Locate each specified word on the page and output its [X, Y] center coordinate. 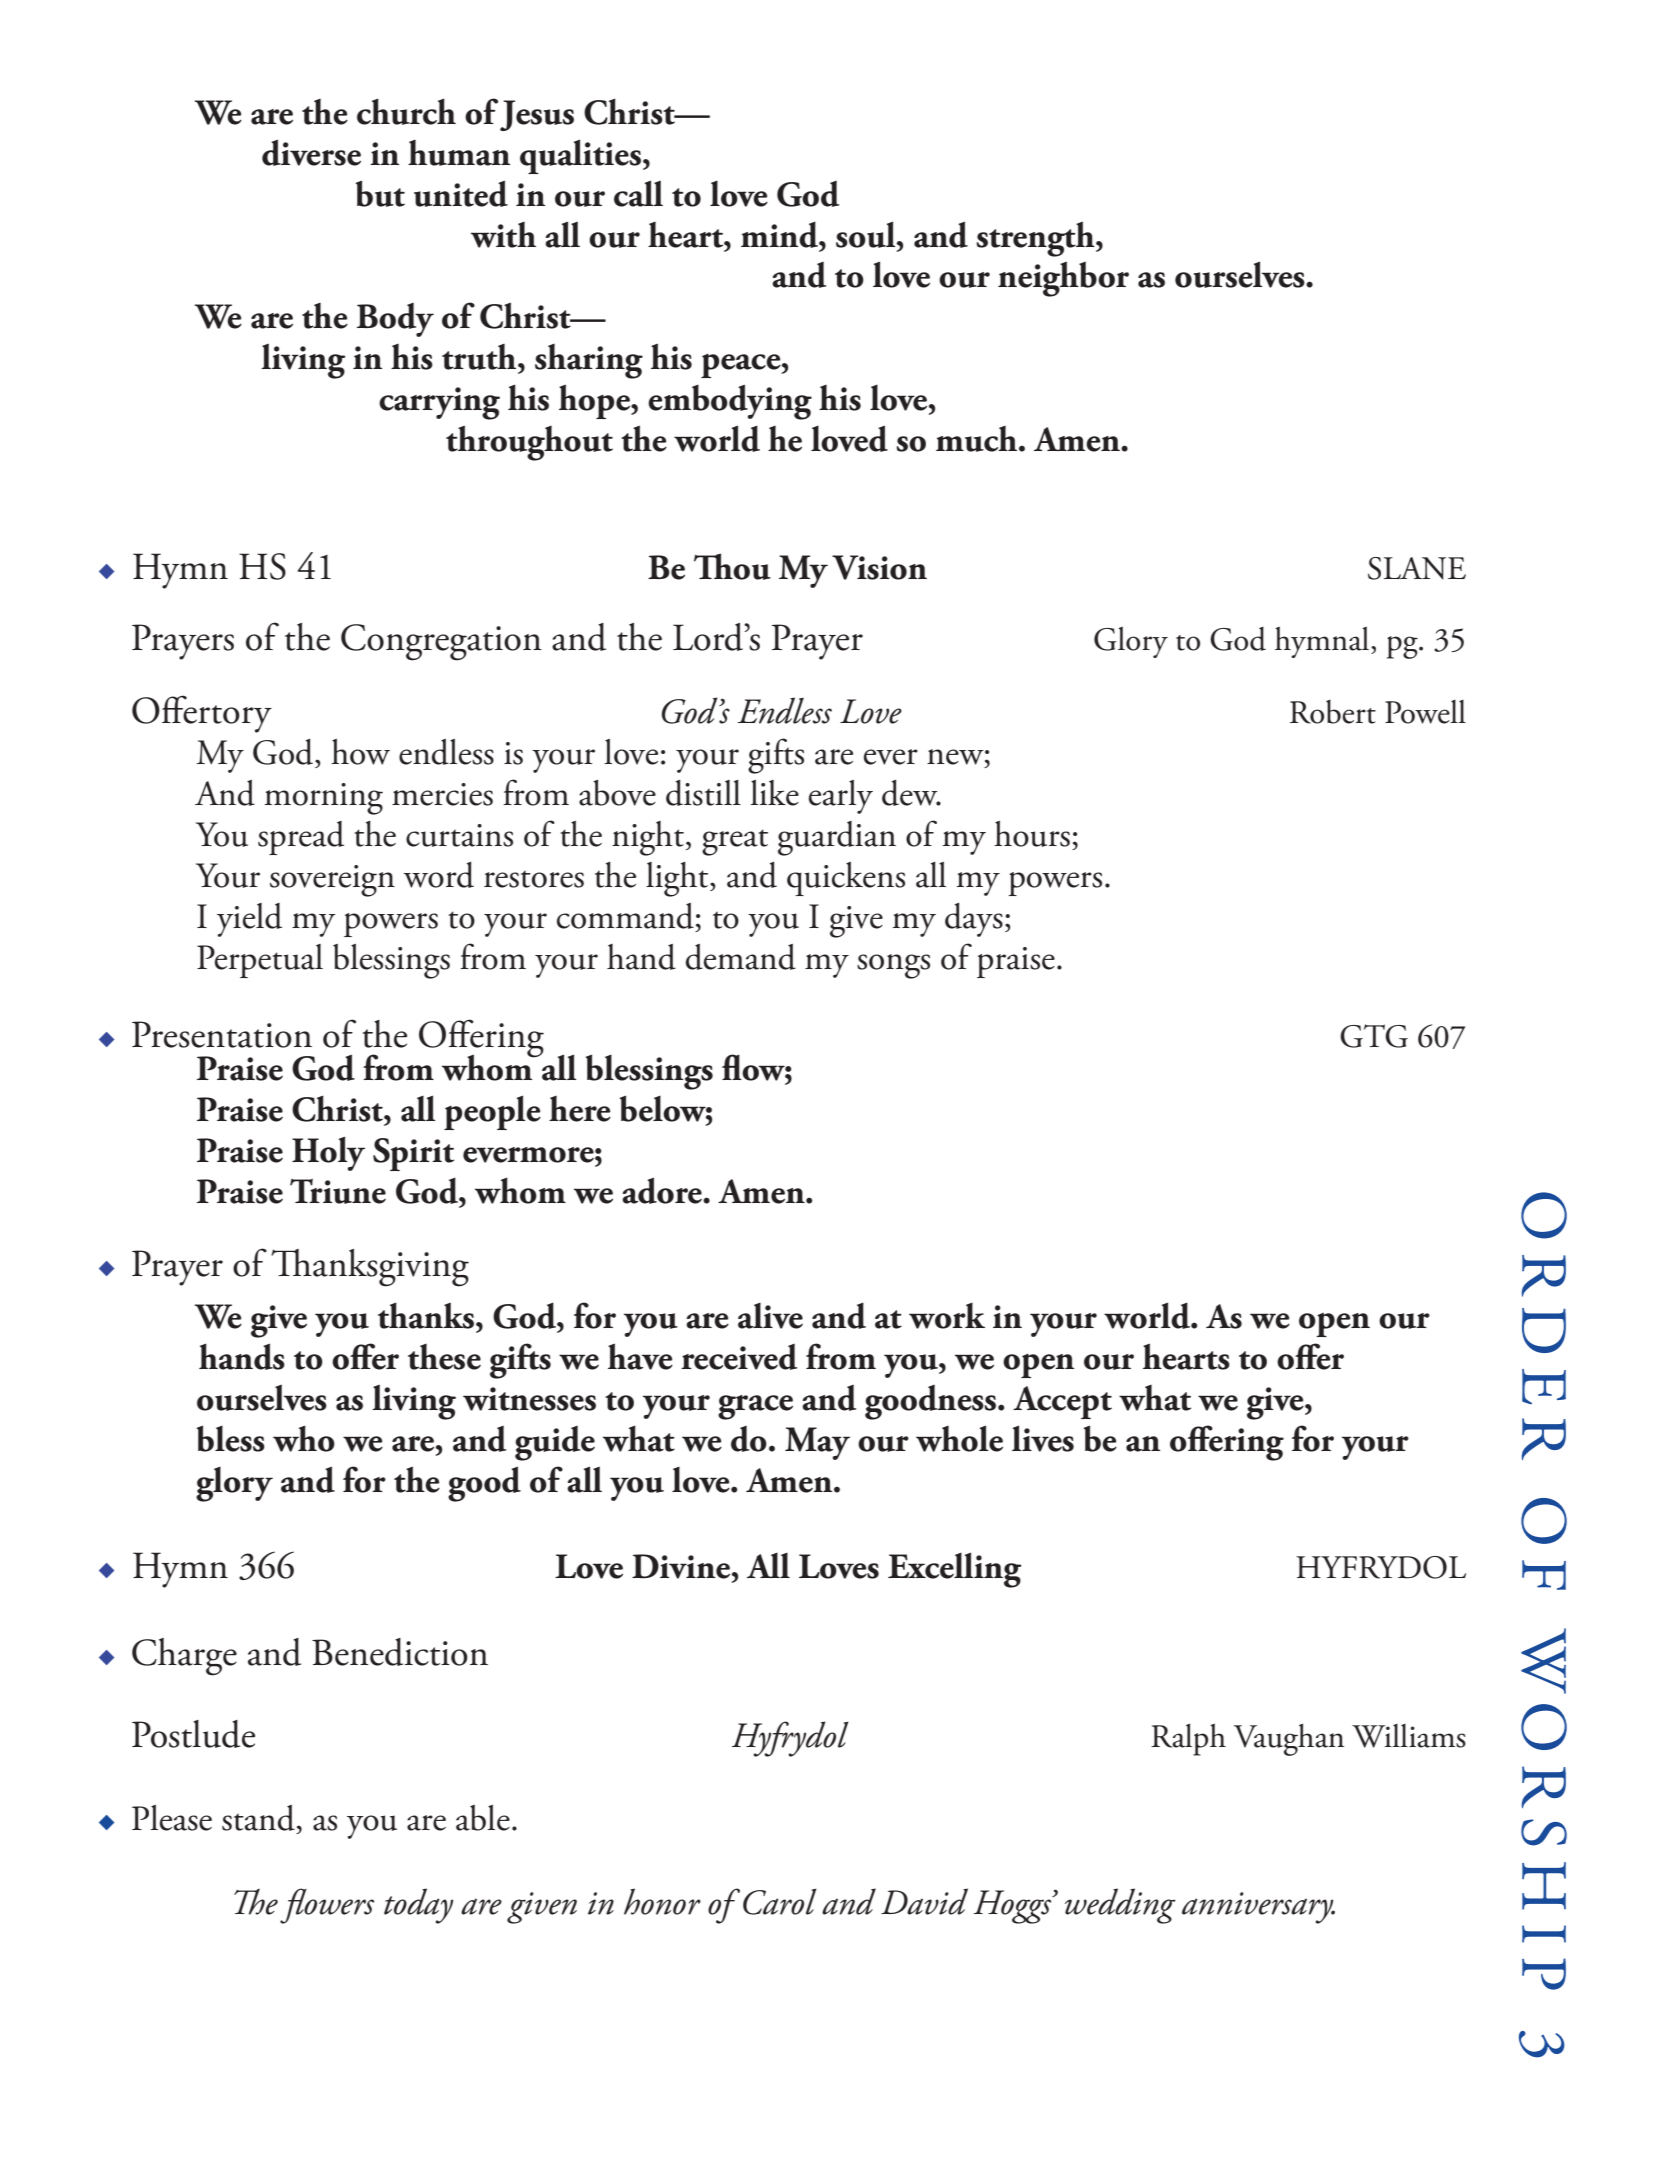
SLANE [1417, 568]
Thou [732, 566]
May [817, 1443]
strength [1036, 239]
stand [259, 1819]
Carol [780, 1901]
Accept [1062, 1402]
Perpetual [260, 961]
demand [741, 957]
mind [781, 234]
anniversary [1258, 1908]
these [444, 1357]
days [974, 920]
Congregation [441, 642]
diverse [311, 152]
